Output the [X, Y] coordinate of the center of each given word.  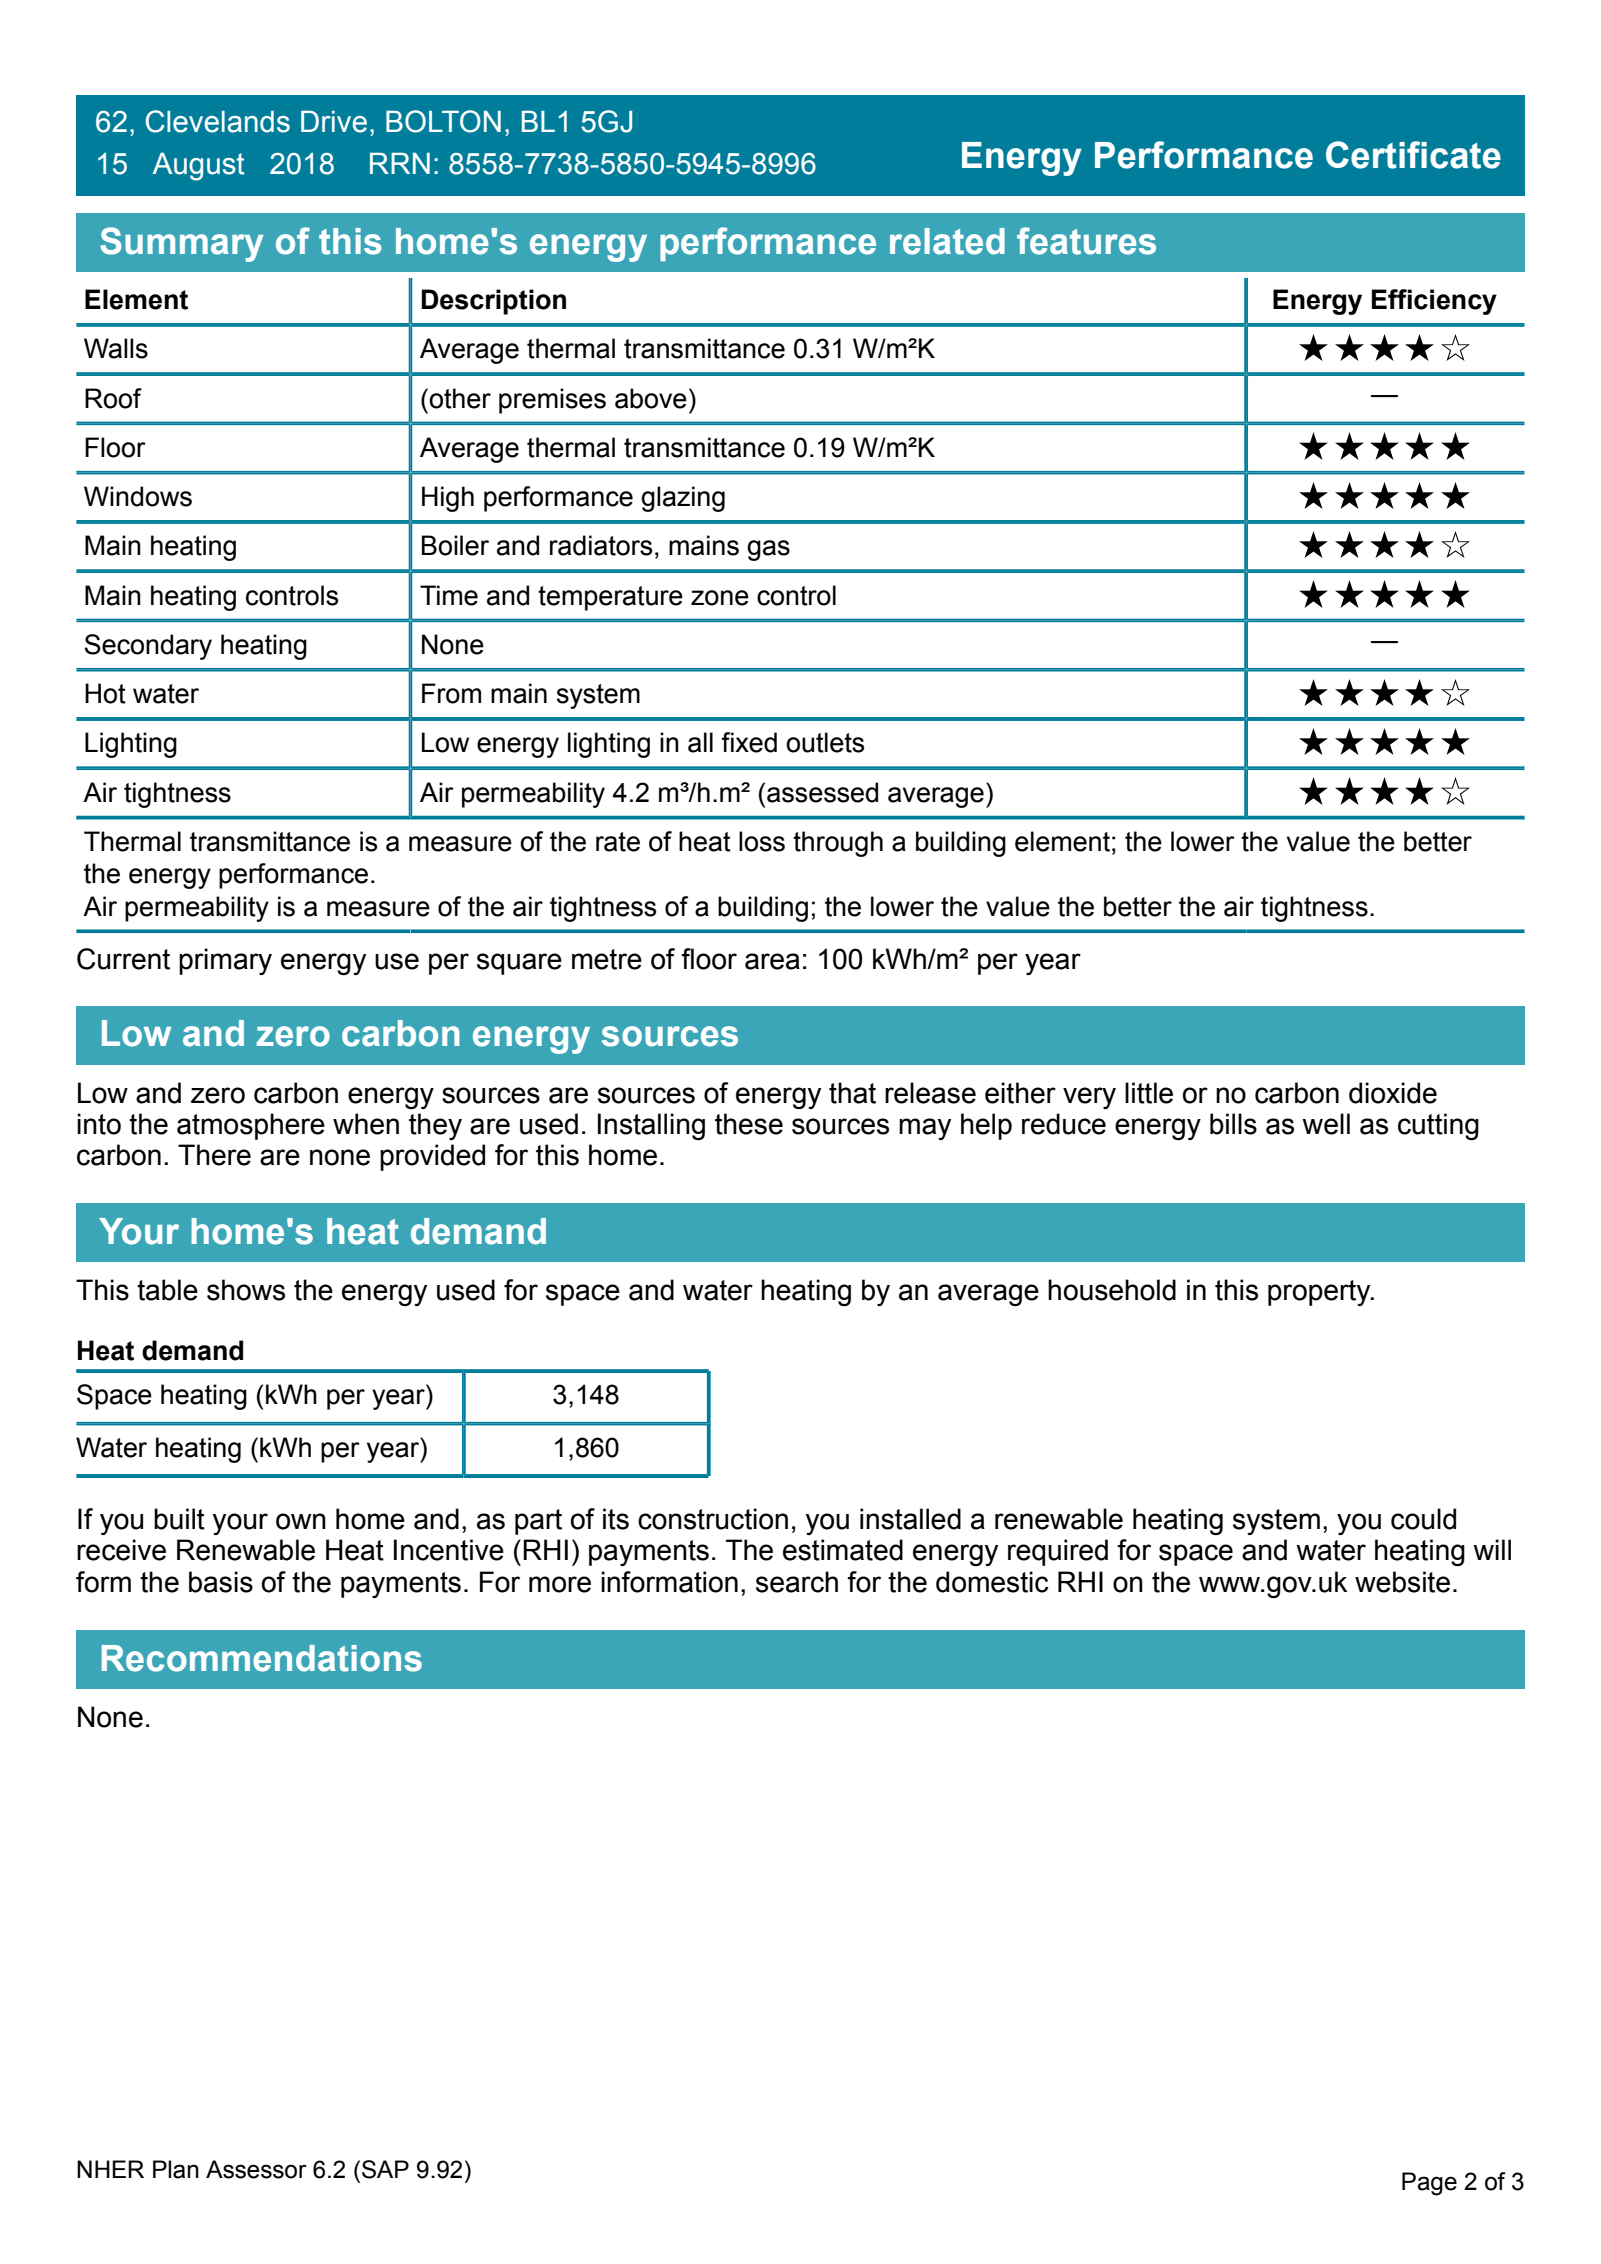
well [1326, 1124]
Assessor [256, 2169]
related [947, 241]
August [198, 167]
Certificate [1413, 155]
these [749, 1124]
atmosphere [251, 1126]
